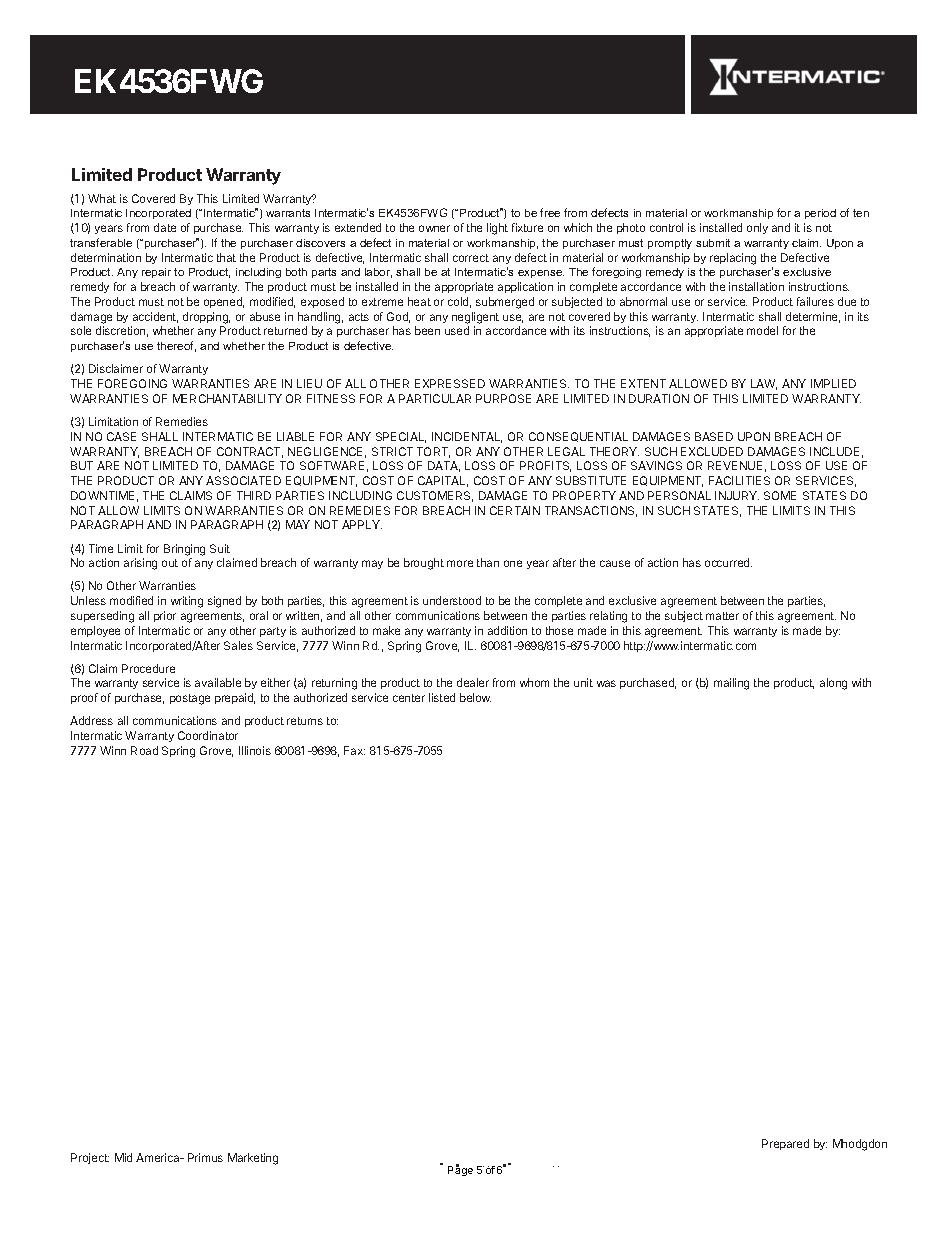 The height and width of the screenshot is (1233, 952). I want to click on Mid, so click(123, 1157).
